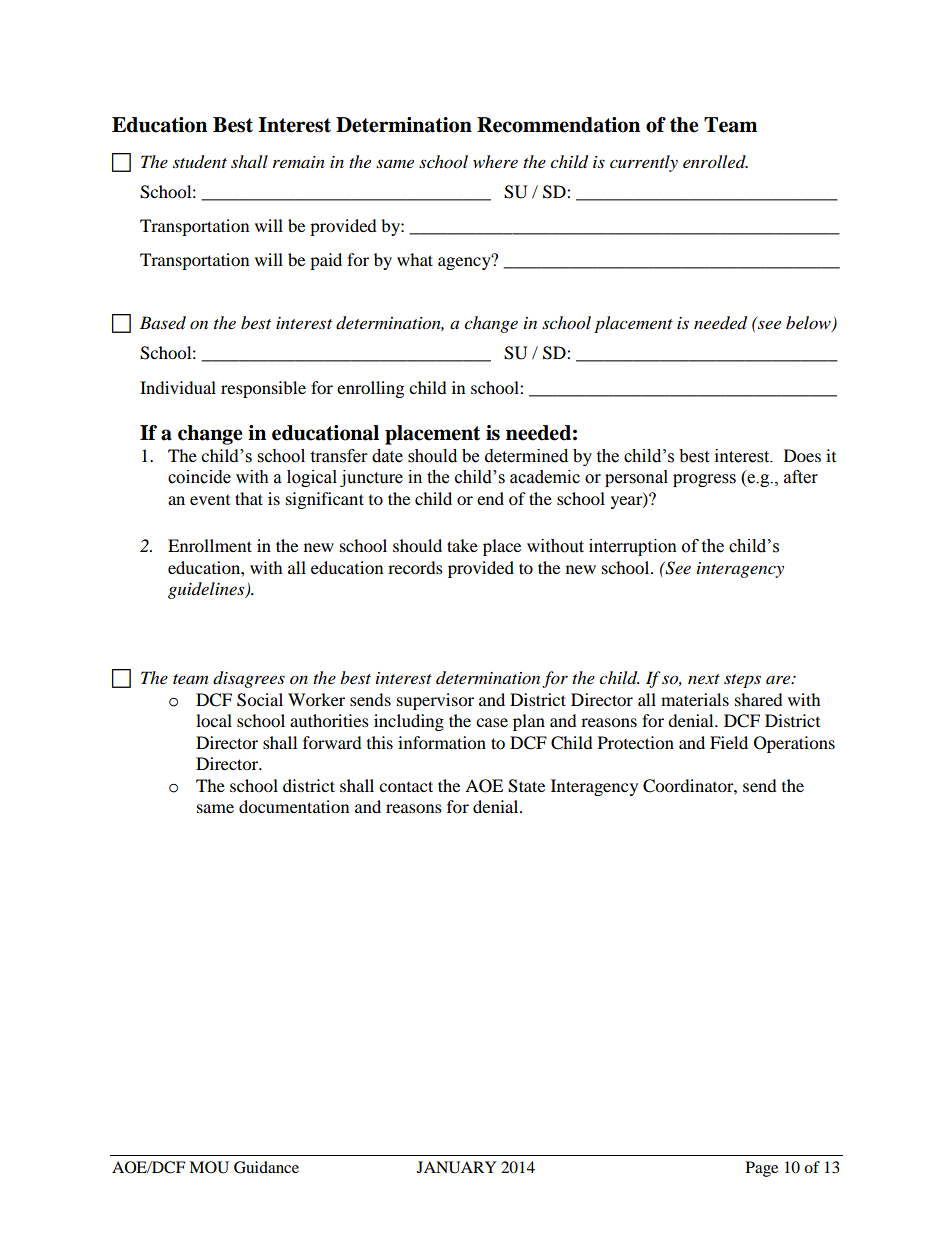  Describe the element at coordinates (742, 681) in the screenshot. I see `steps` at that location.
